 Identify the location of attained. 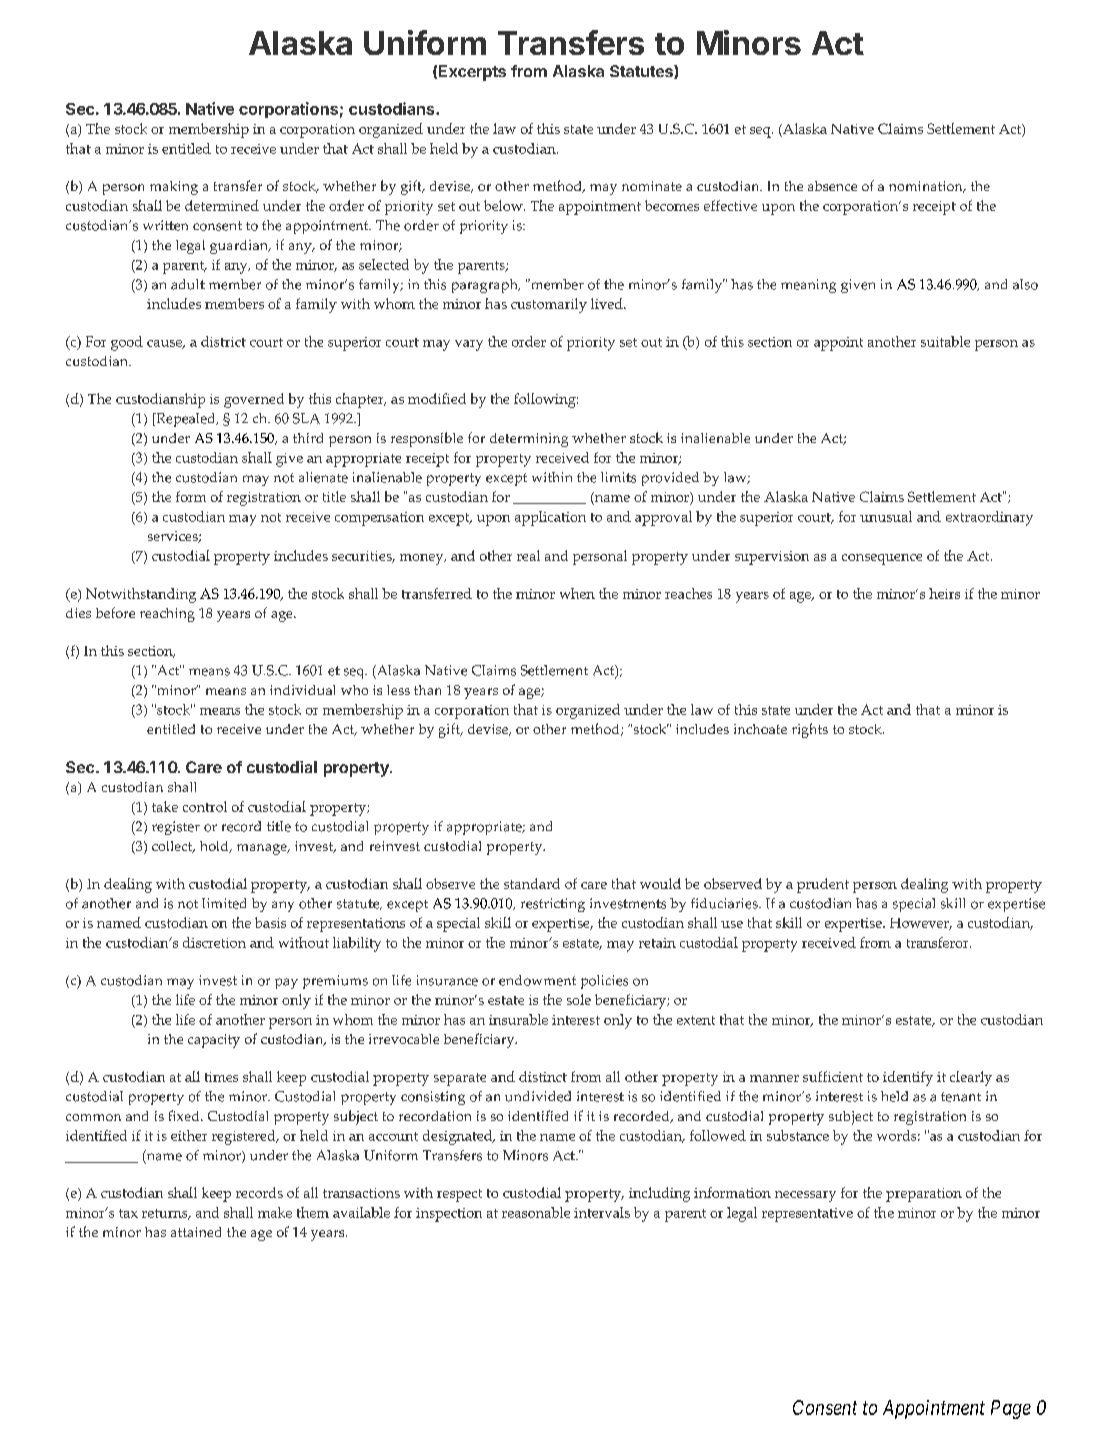
(196, 1232).
